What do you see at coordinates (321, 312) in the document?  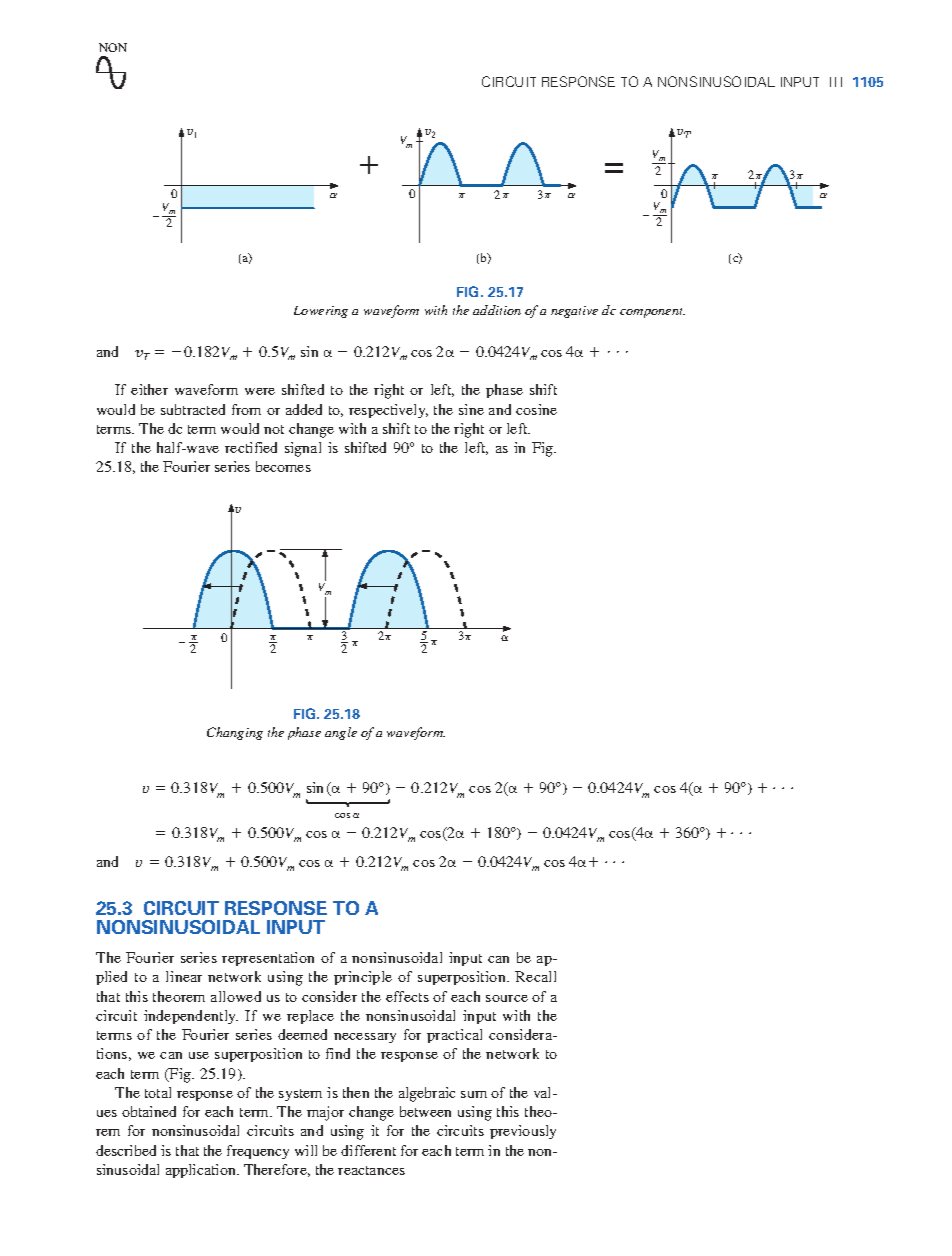 I see `Lowering` at bounding box center [321, 312].
